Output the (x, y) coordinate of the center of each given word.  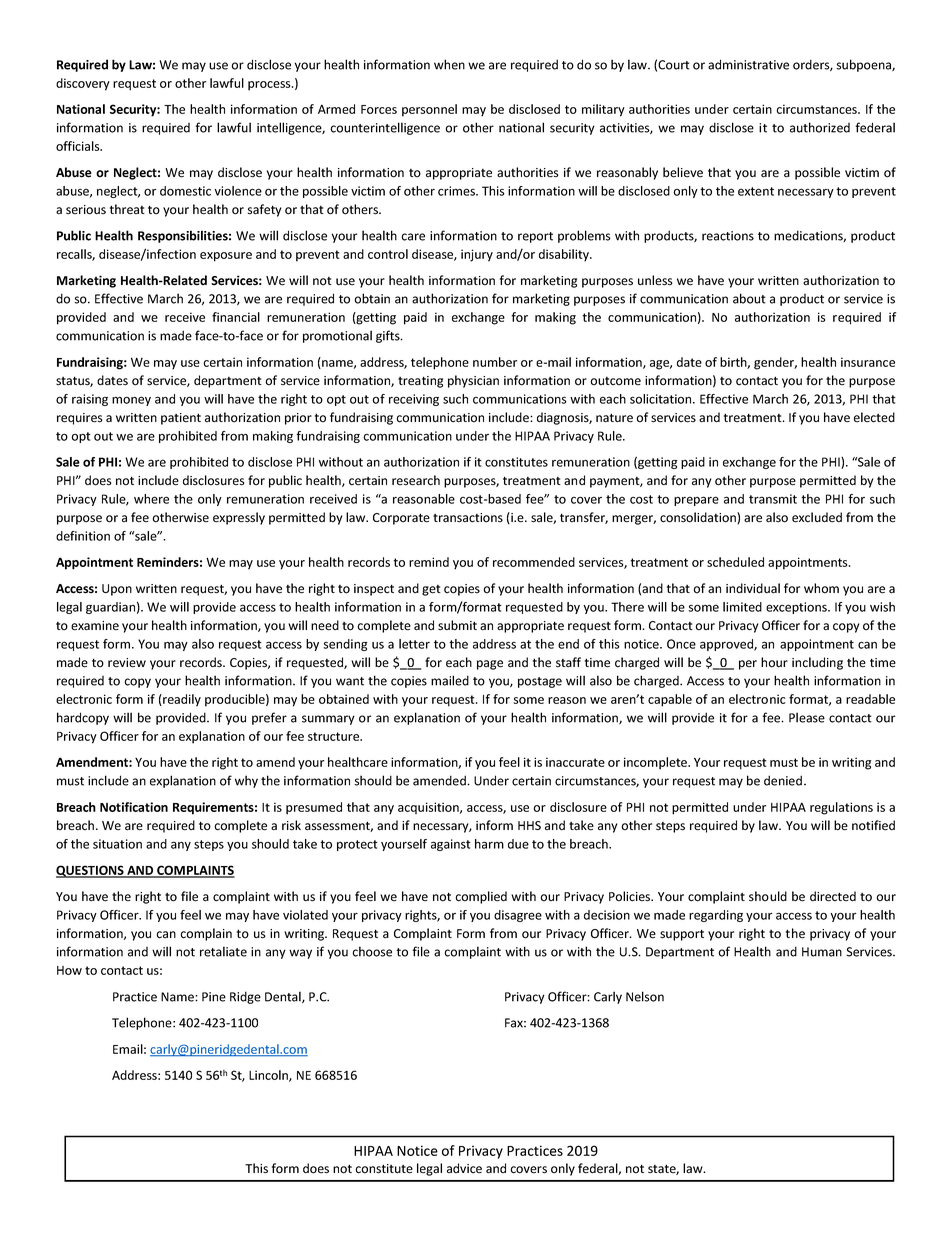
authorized (820, 127)
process (270, 86)
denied (783, 780)
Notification (134, 807)
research (416, 480)
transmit (773, 499)
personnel (429, 110)
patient (181, 419)
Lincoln (269, 1076)
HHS (529, 825)
